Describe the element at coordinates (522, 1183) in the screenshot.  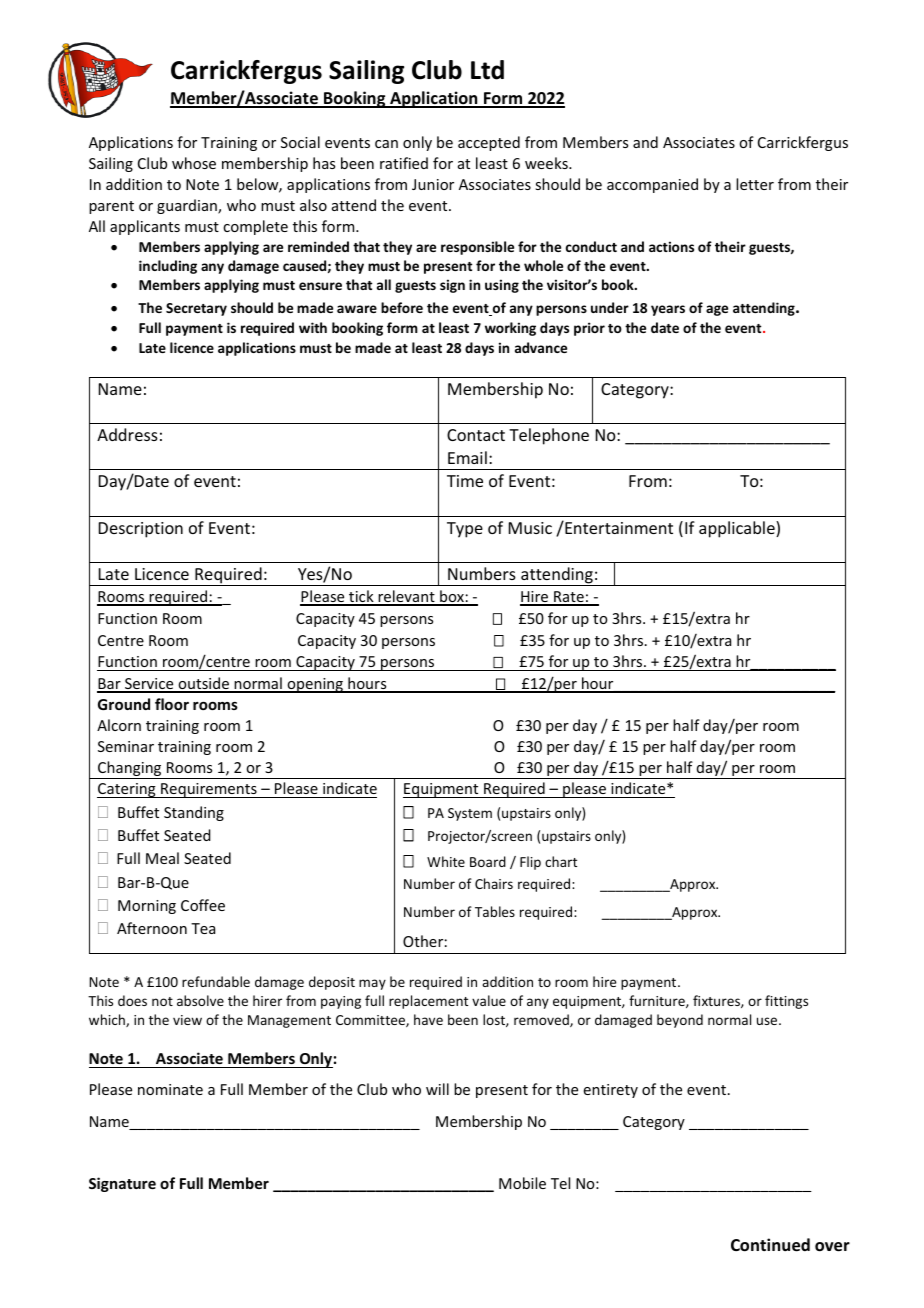
I see `Mobile` at that location.
